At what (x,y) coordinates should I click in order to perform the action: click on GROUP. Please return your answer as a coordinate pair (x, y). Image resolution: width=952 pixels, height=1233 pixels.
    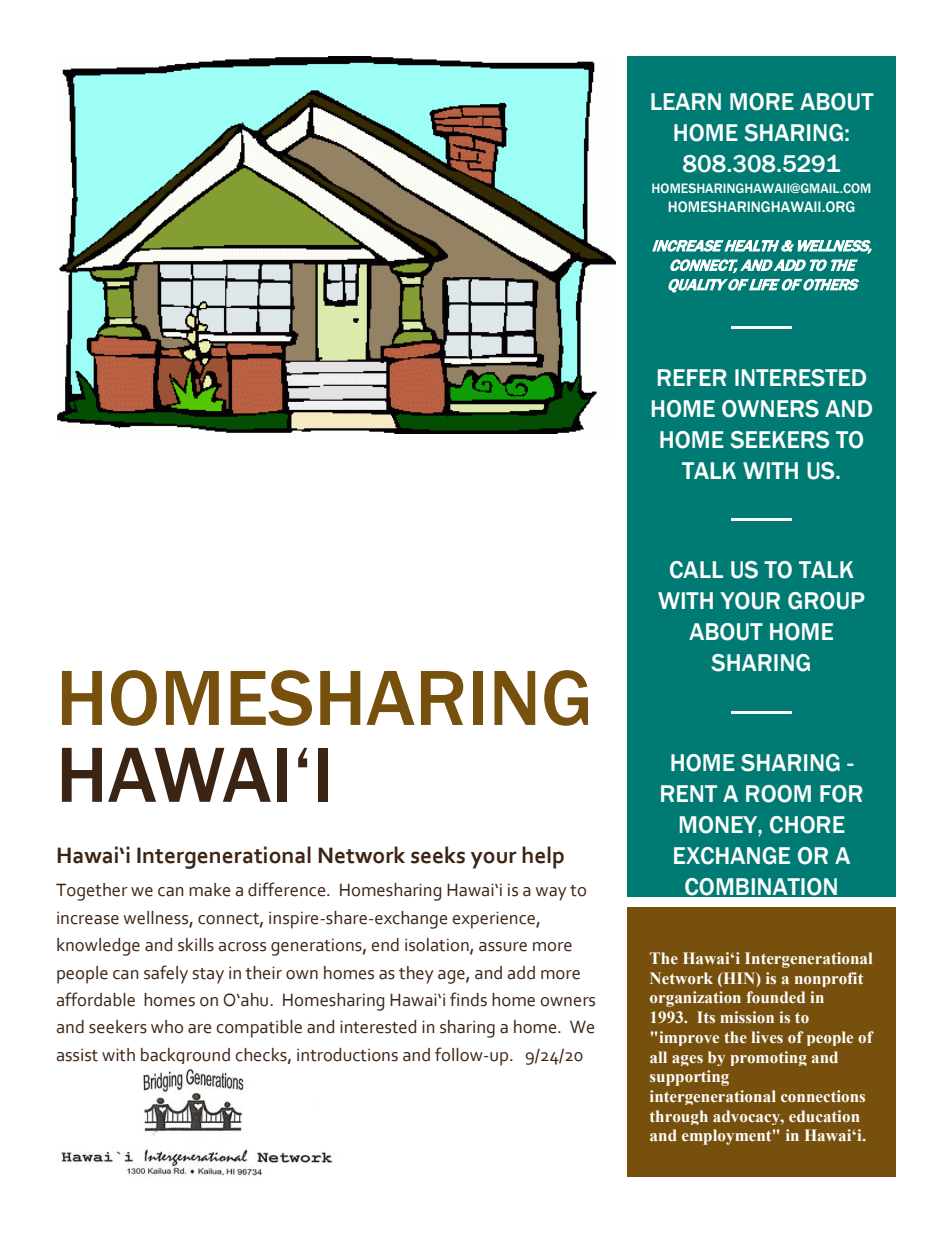
    Looking at the image, I should click on (826, 601).
